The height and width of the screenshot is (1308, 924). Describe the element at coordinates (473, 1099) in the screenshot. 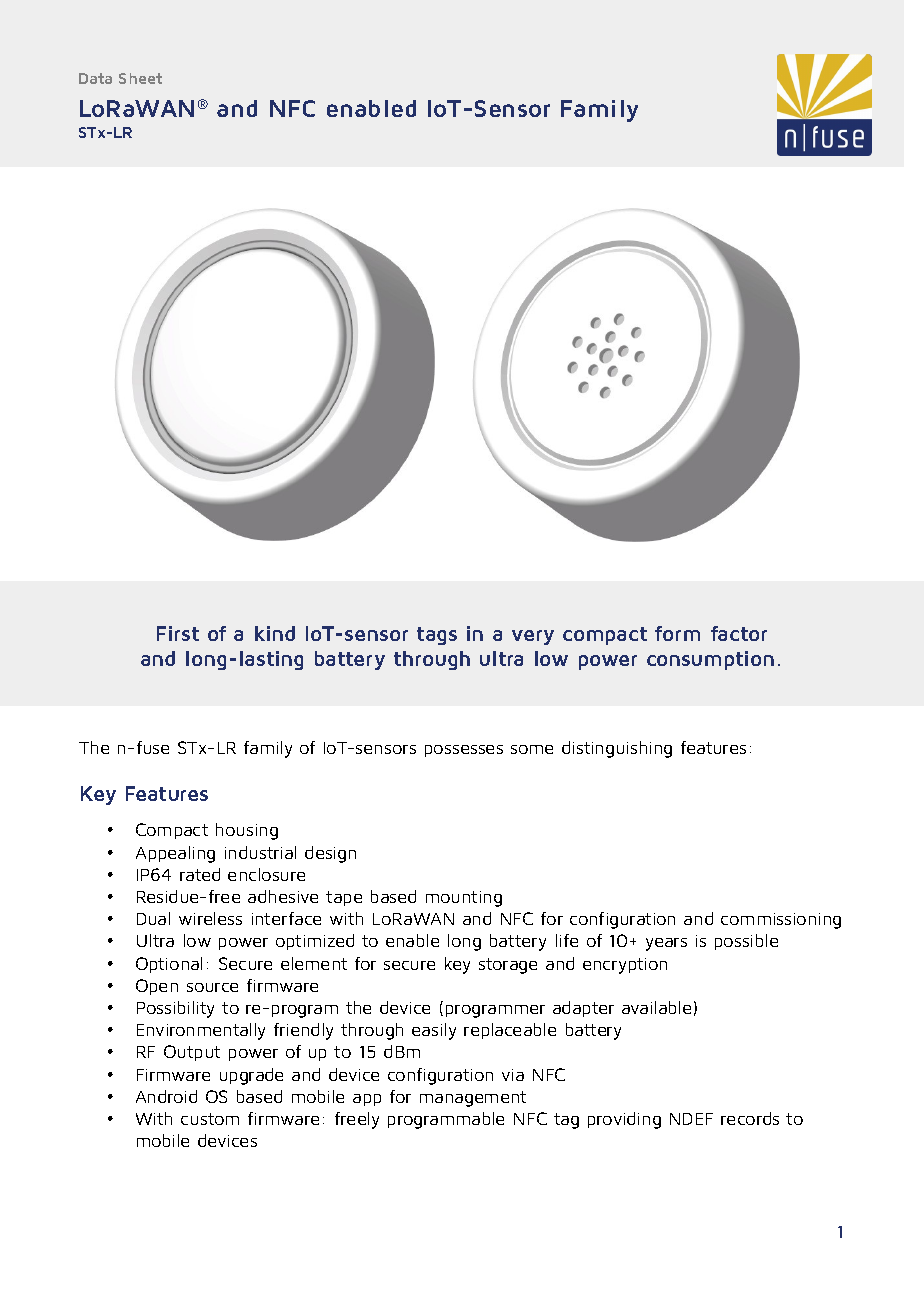

I see `management` at that location.
